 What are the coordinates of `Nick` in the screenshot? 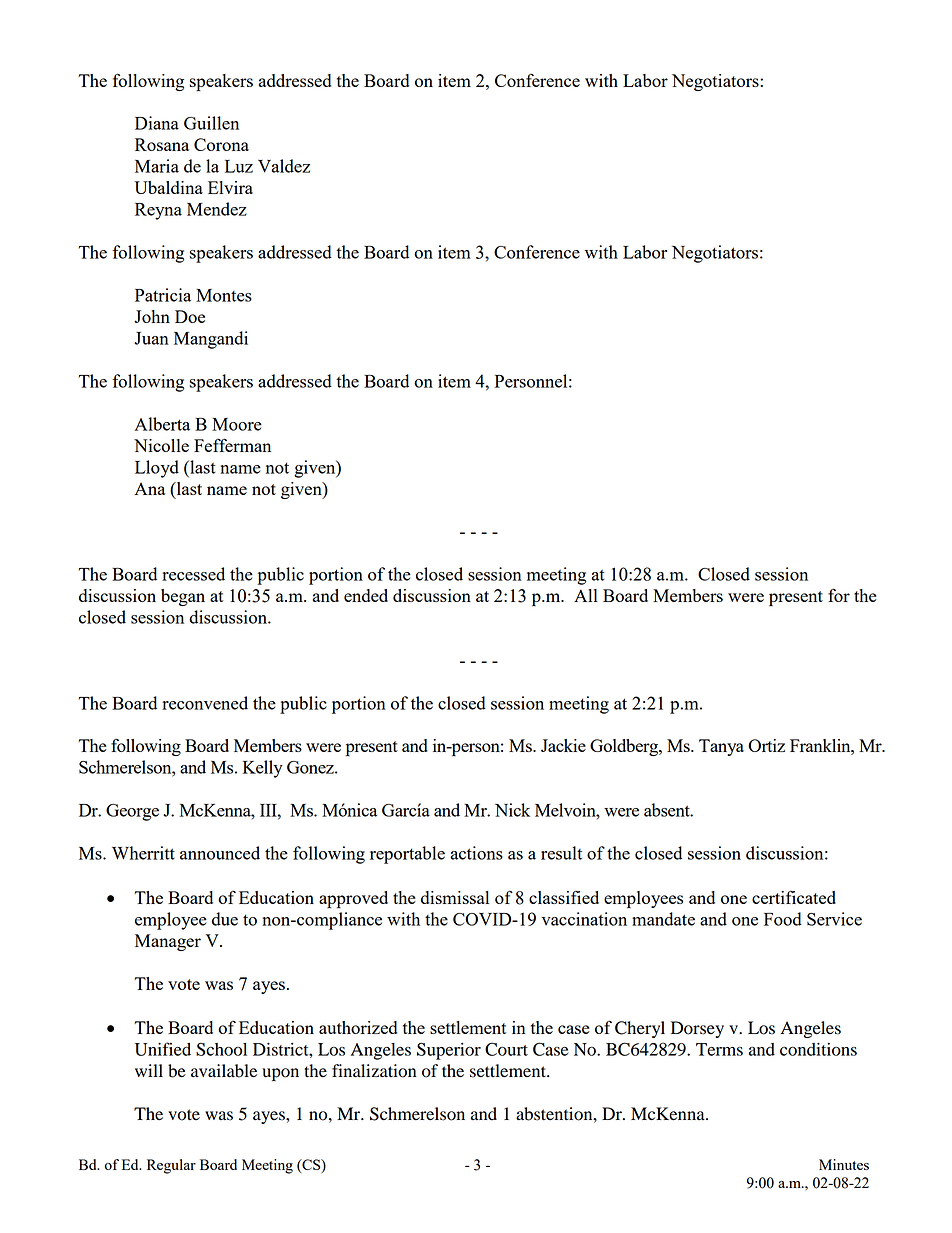 It's located at (512, 810).
